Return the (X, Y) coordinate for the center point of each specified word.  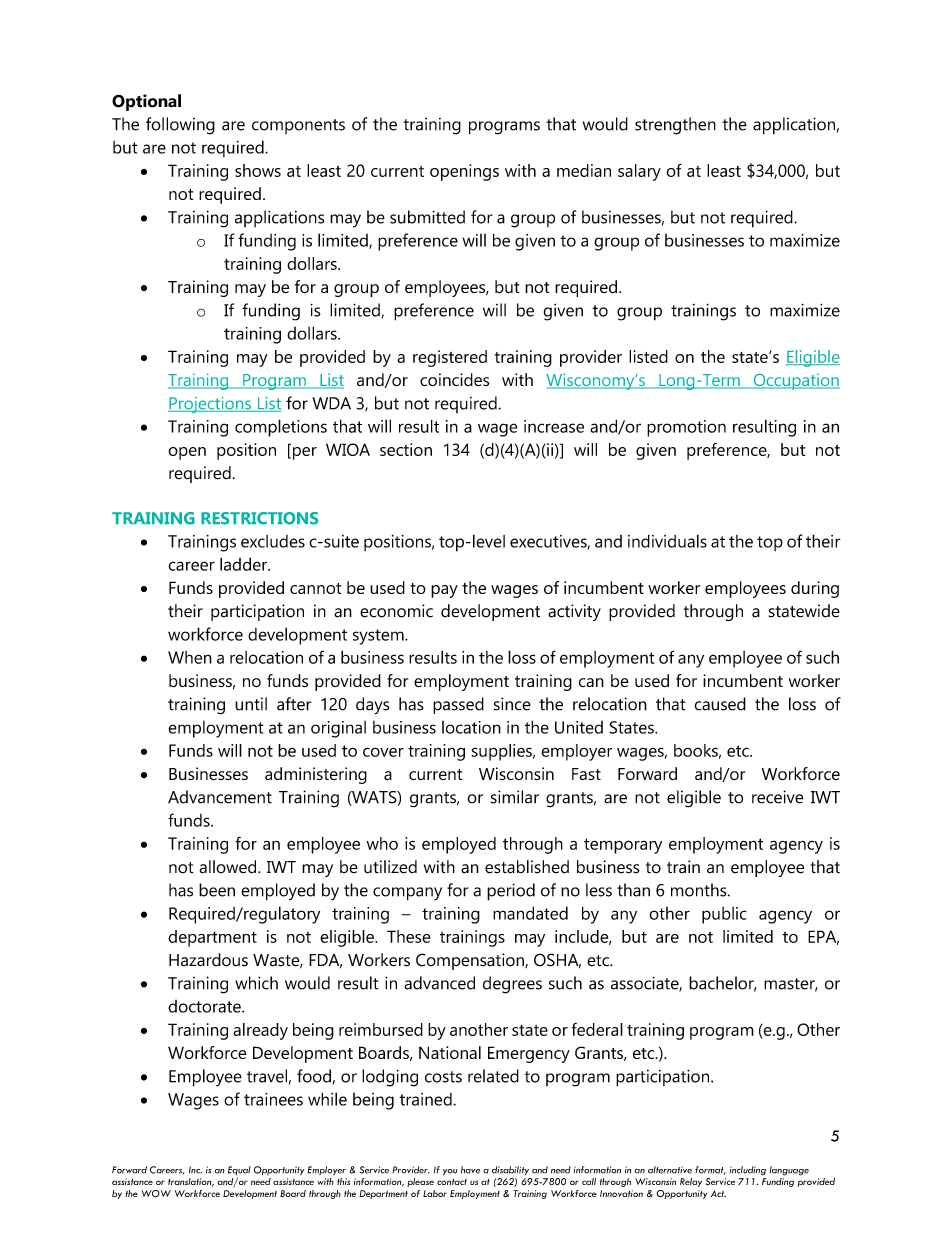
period (511, 892)
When (190, 657)
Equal (239, 1172)
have (470, 1170)
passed (458, 705)
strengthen (675, 126)
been (217, 890)
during (815, 589)
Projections (210, 405)
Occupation (795, 381)
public (724, 915)
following (180, 126)
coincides (454, 380)
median (584, 170)
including (747, 1171)
